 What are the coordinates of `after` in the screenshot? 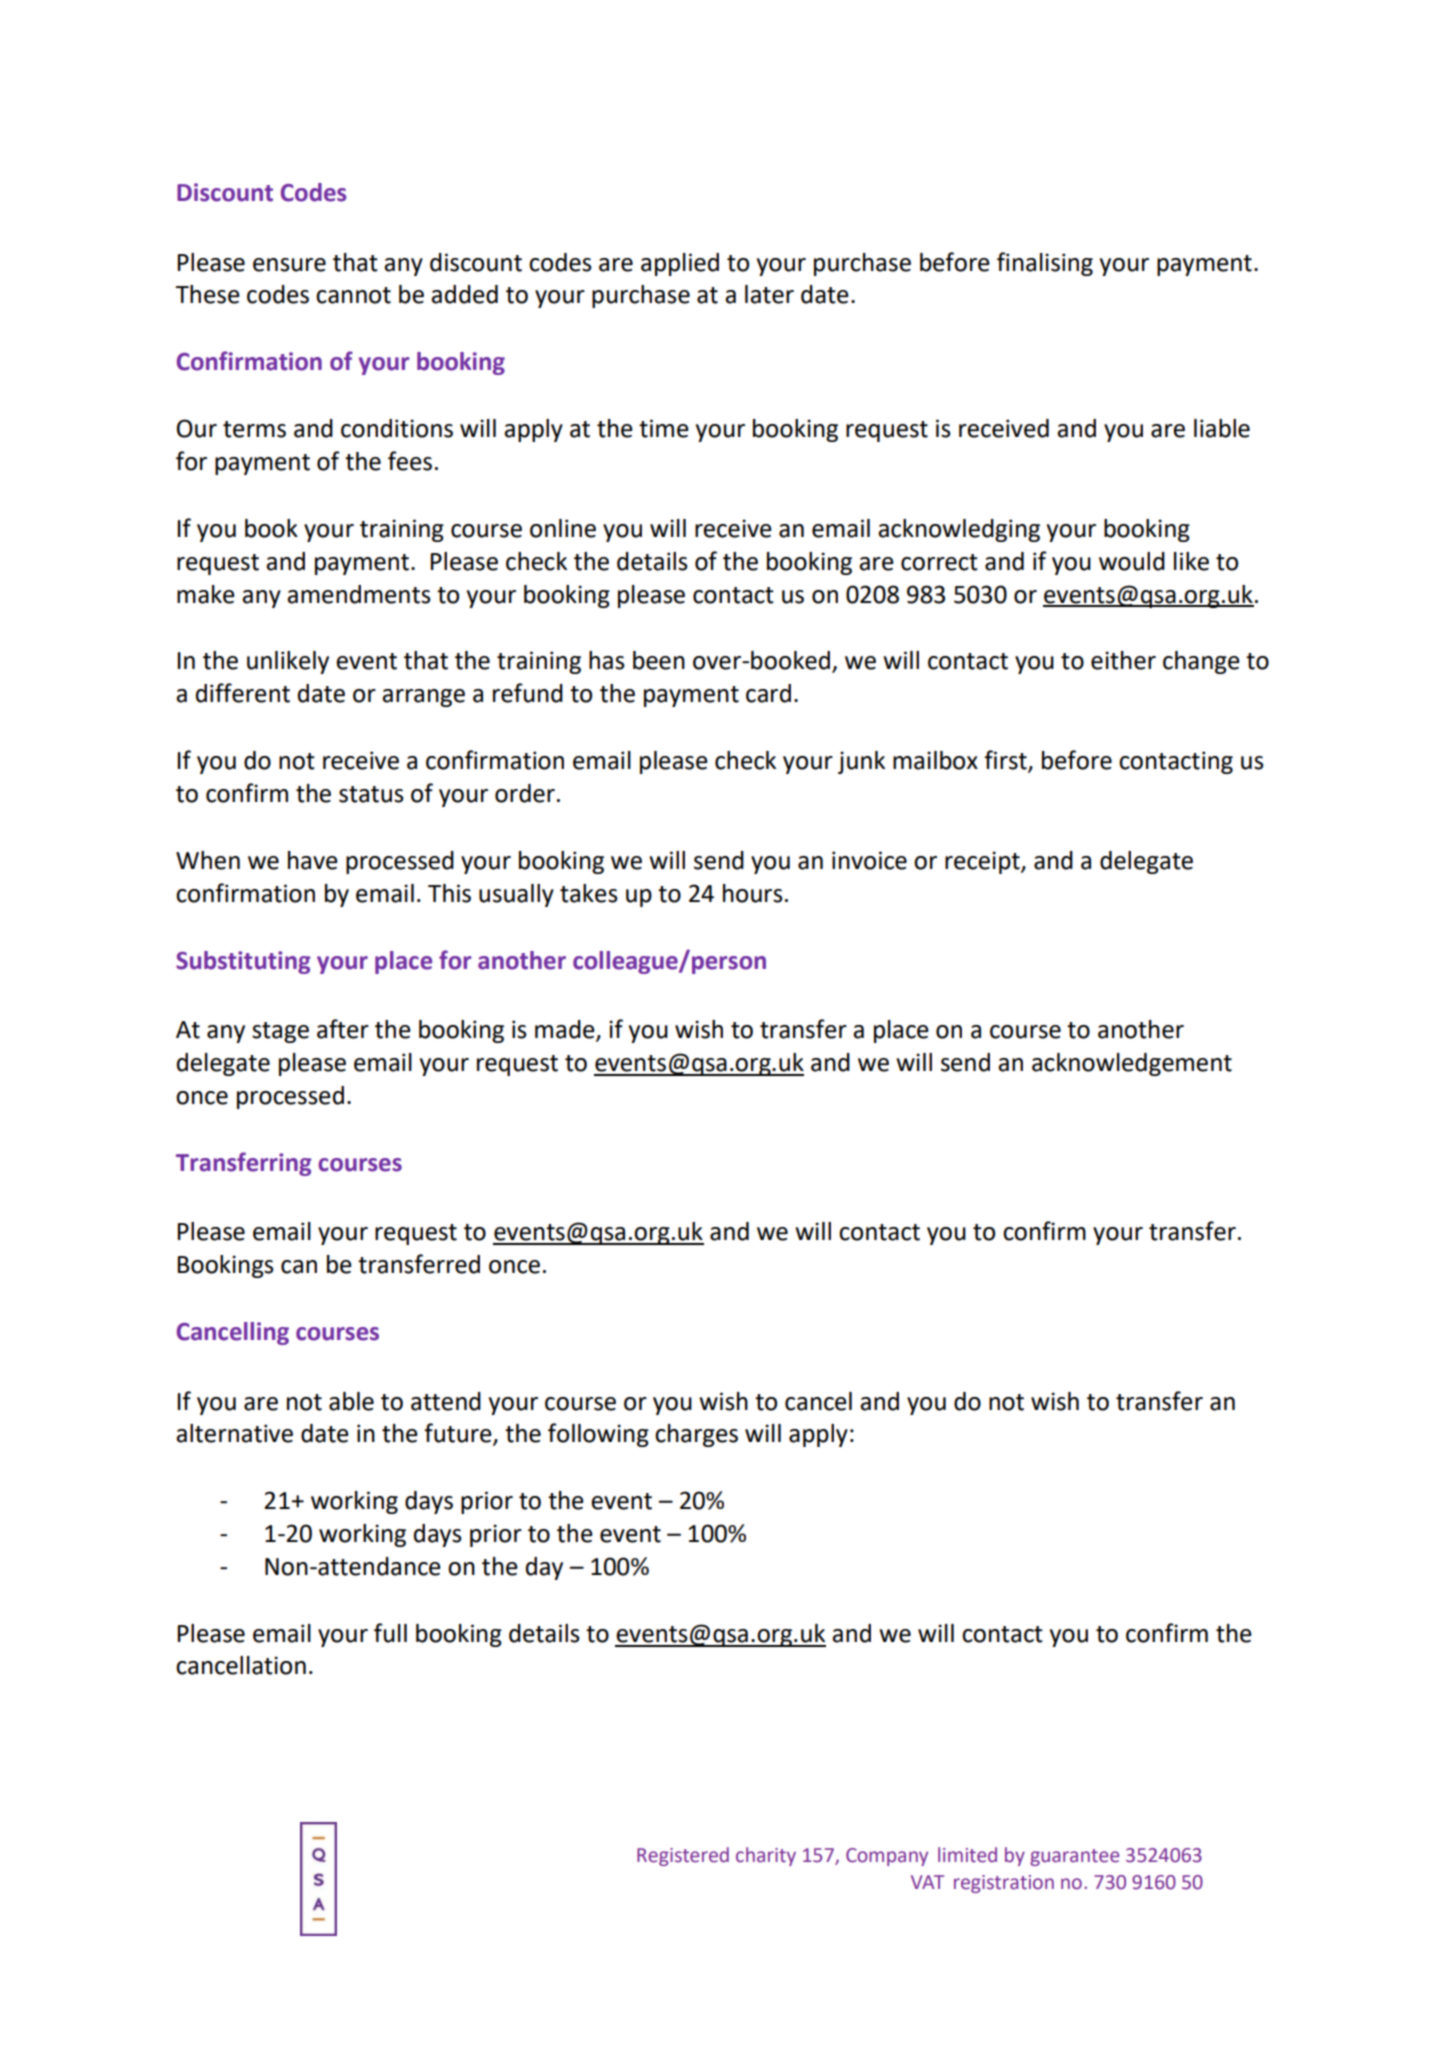 It's located at (343, 1029).
